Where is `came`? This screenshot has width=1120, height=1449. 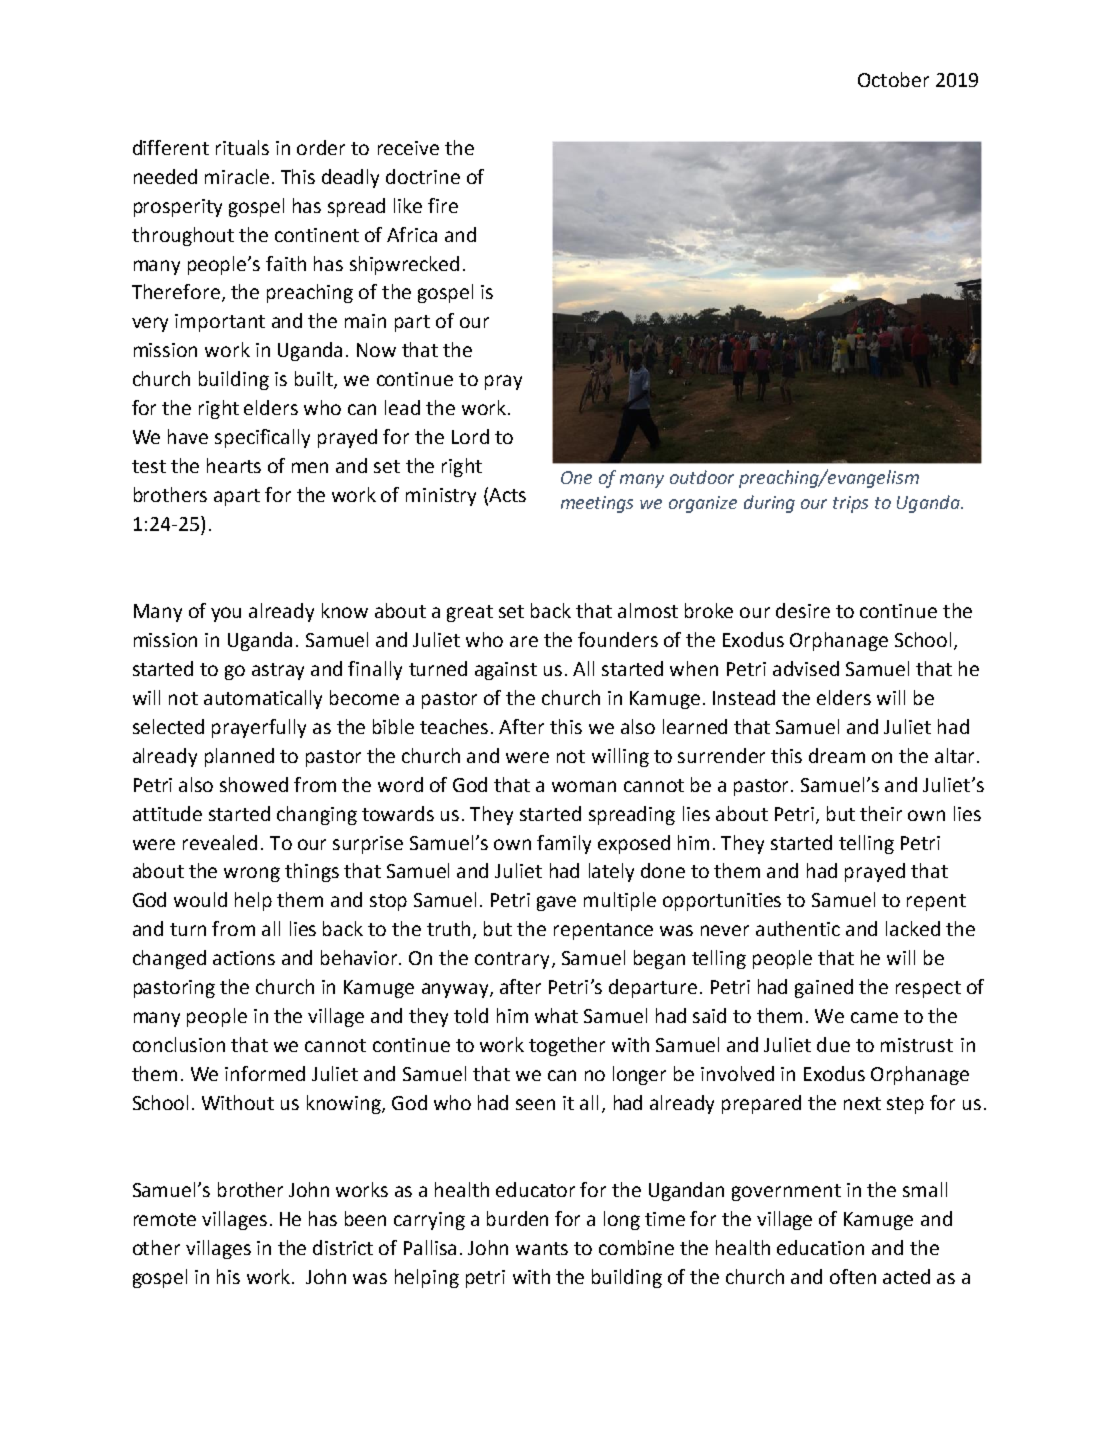 came is located at coordinates (874, 1017).
